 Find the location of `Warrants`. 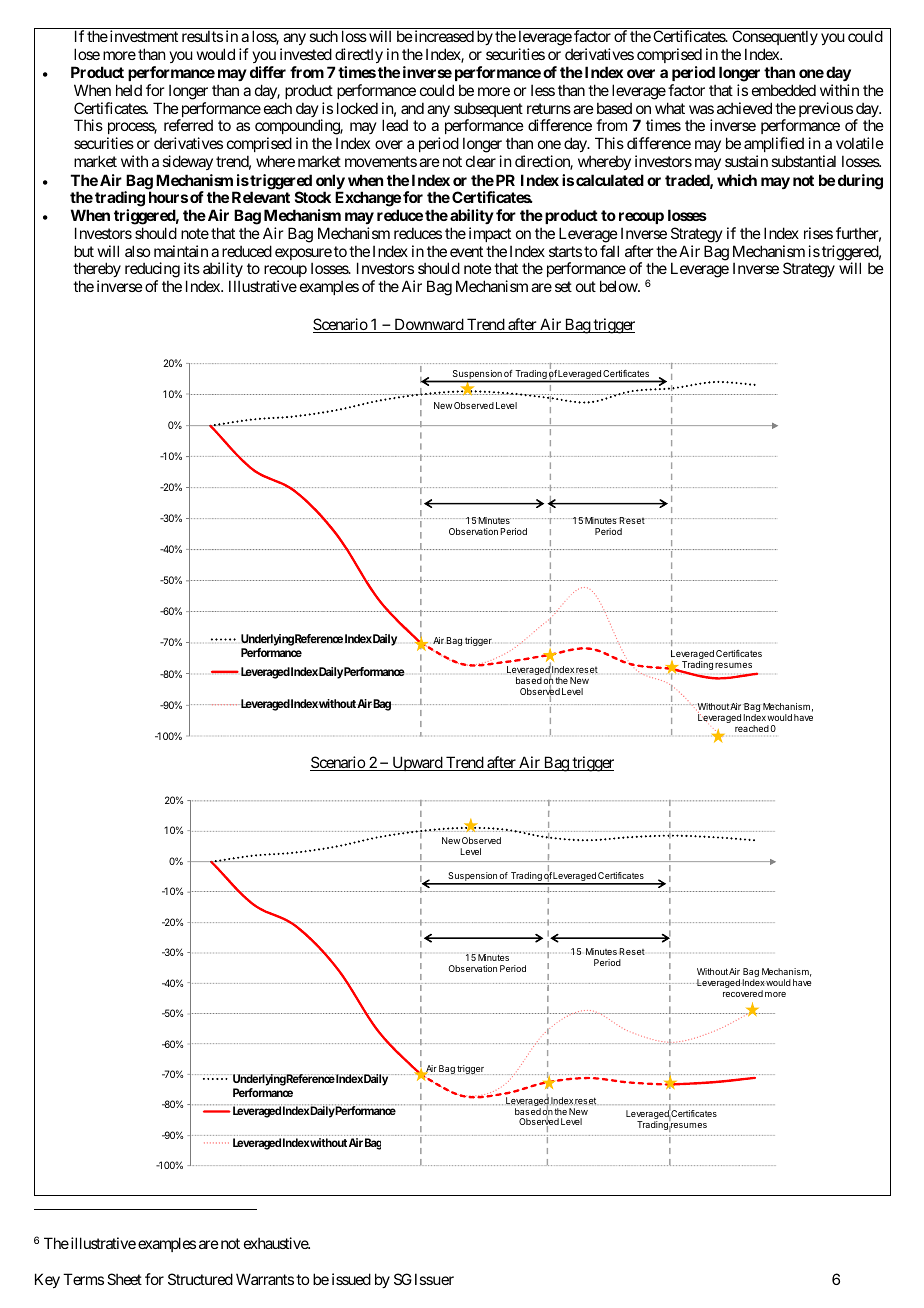

Warrants is located at coordinates (265, 1279).
